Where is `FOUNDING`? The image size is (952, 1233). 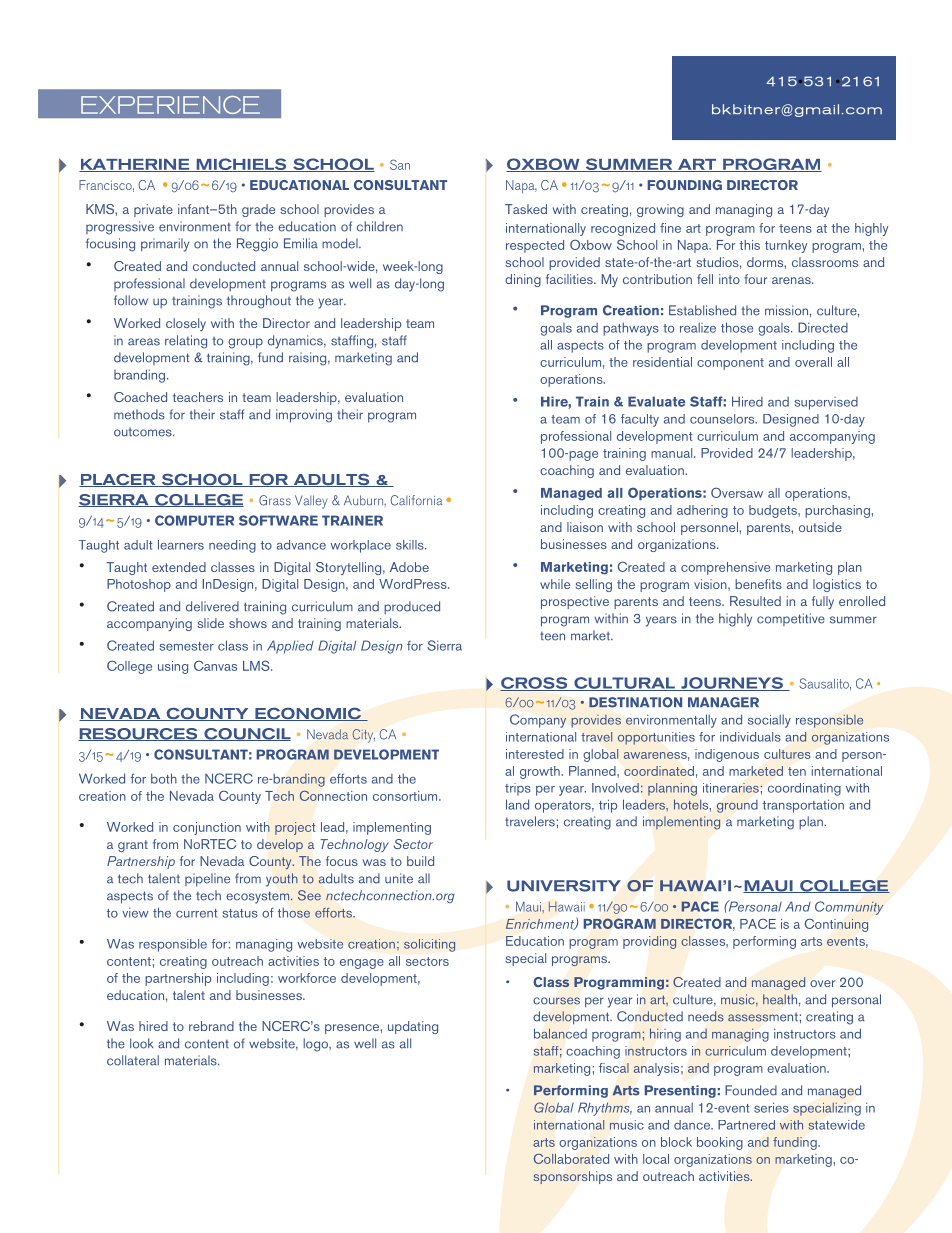 FOUNDING is located at coordinates (684, 185).
